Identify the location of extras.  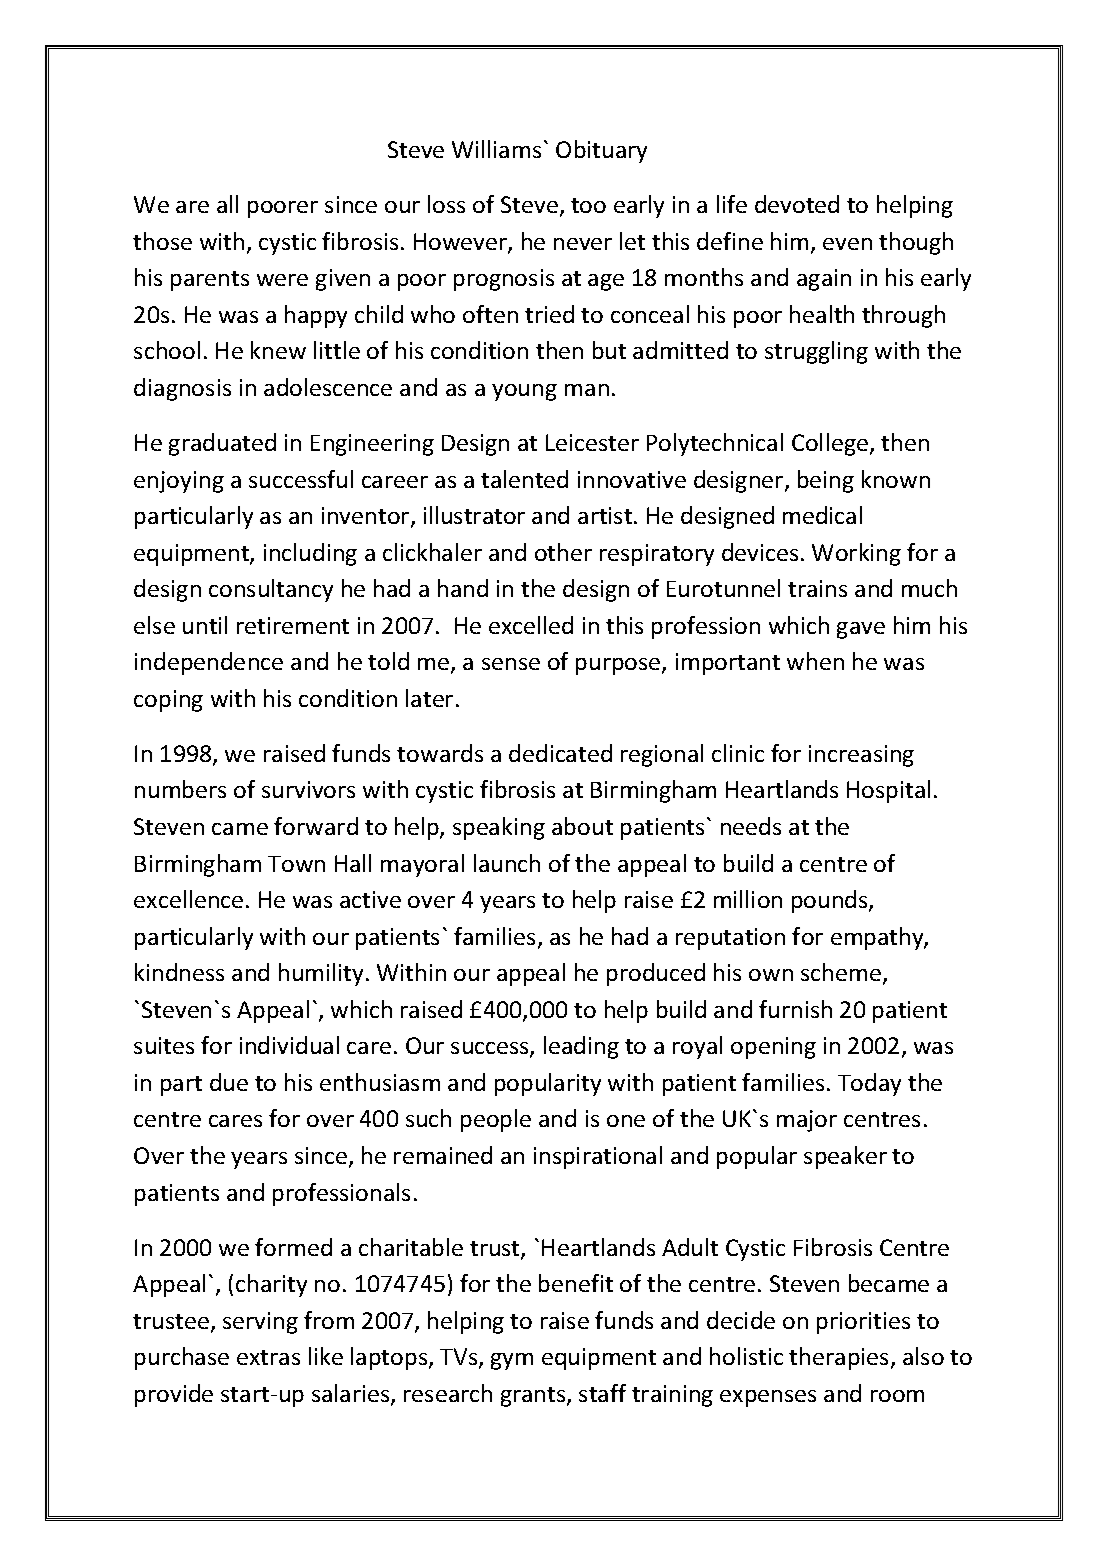
(268, 1357).
